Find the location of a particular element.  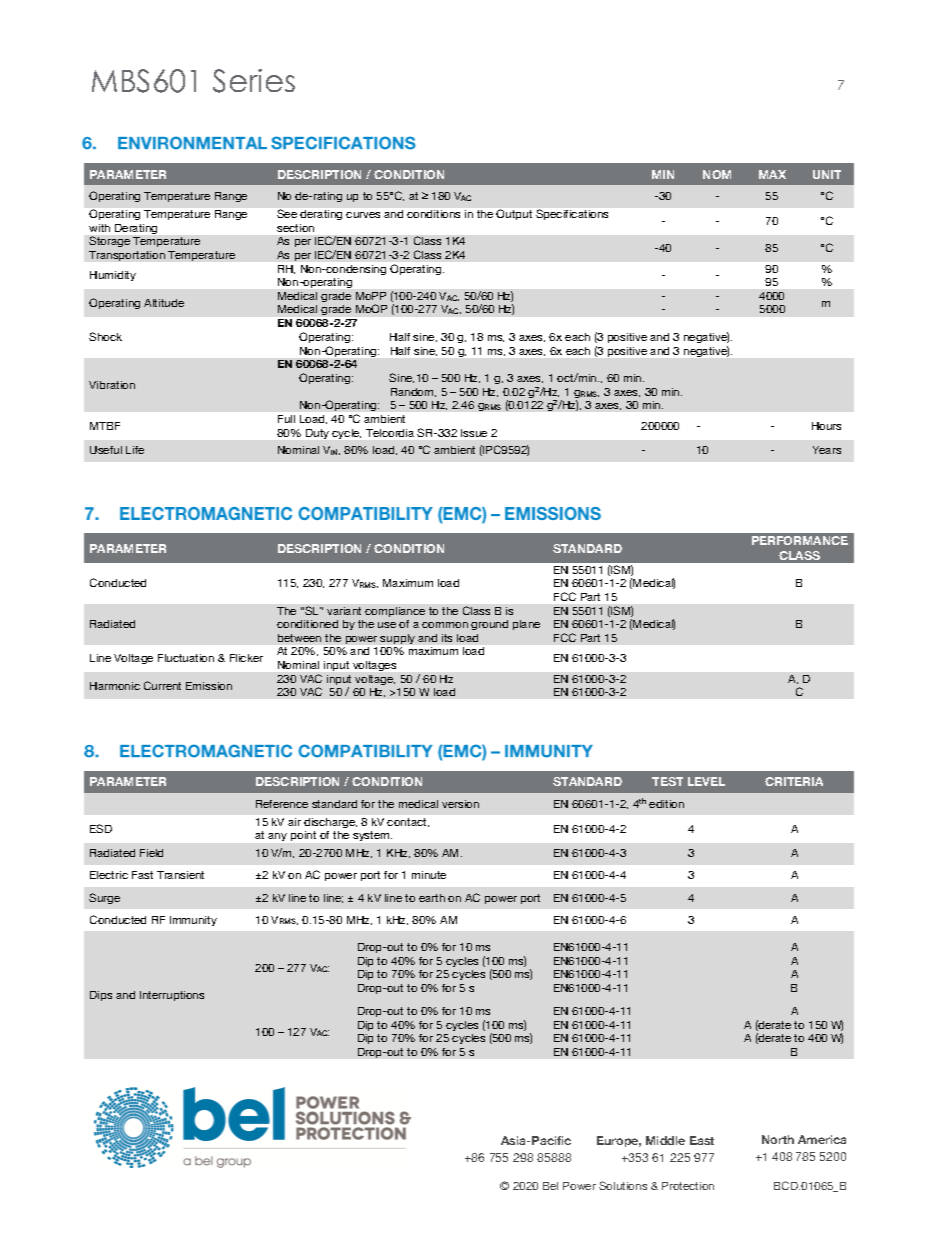

Transient is located at coordinates (180, 875).
